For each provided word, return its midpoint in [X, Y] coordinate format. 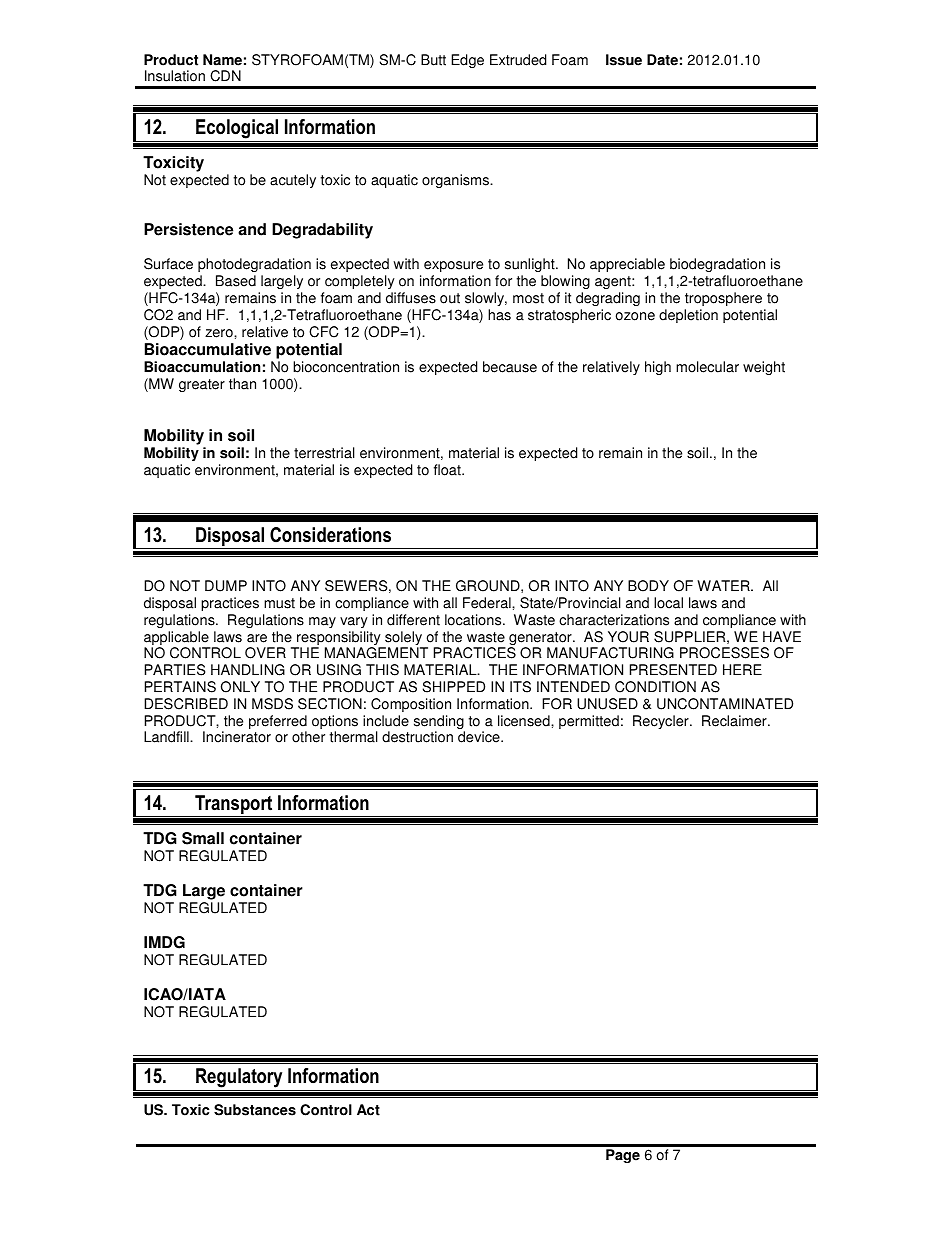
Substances [255, 1110]
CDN [225, 76]
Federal [488, 603]
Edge [467, 61]
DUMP [226, 586]
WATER [724, 585]
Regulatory [239, 1078]
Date [662, 60]
